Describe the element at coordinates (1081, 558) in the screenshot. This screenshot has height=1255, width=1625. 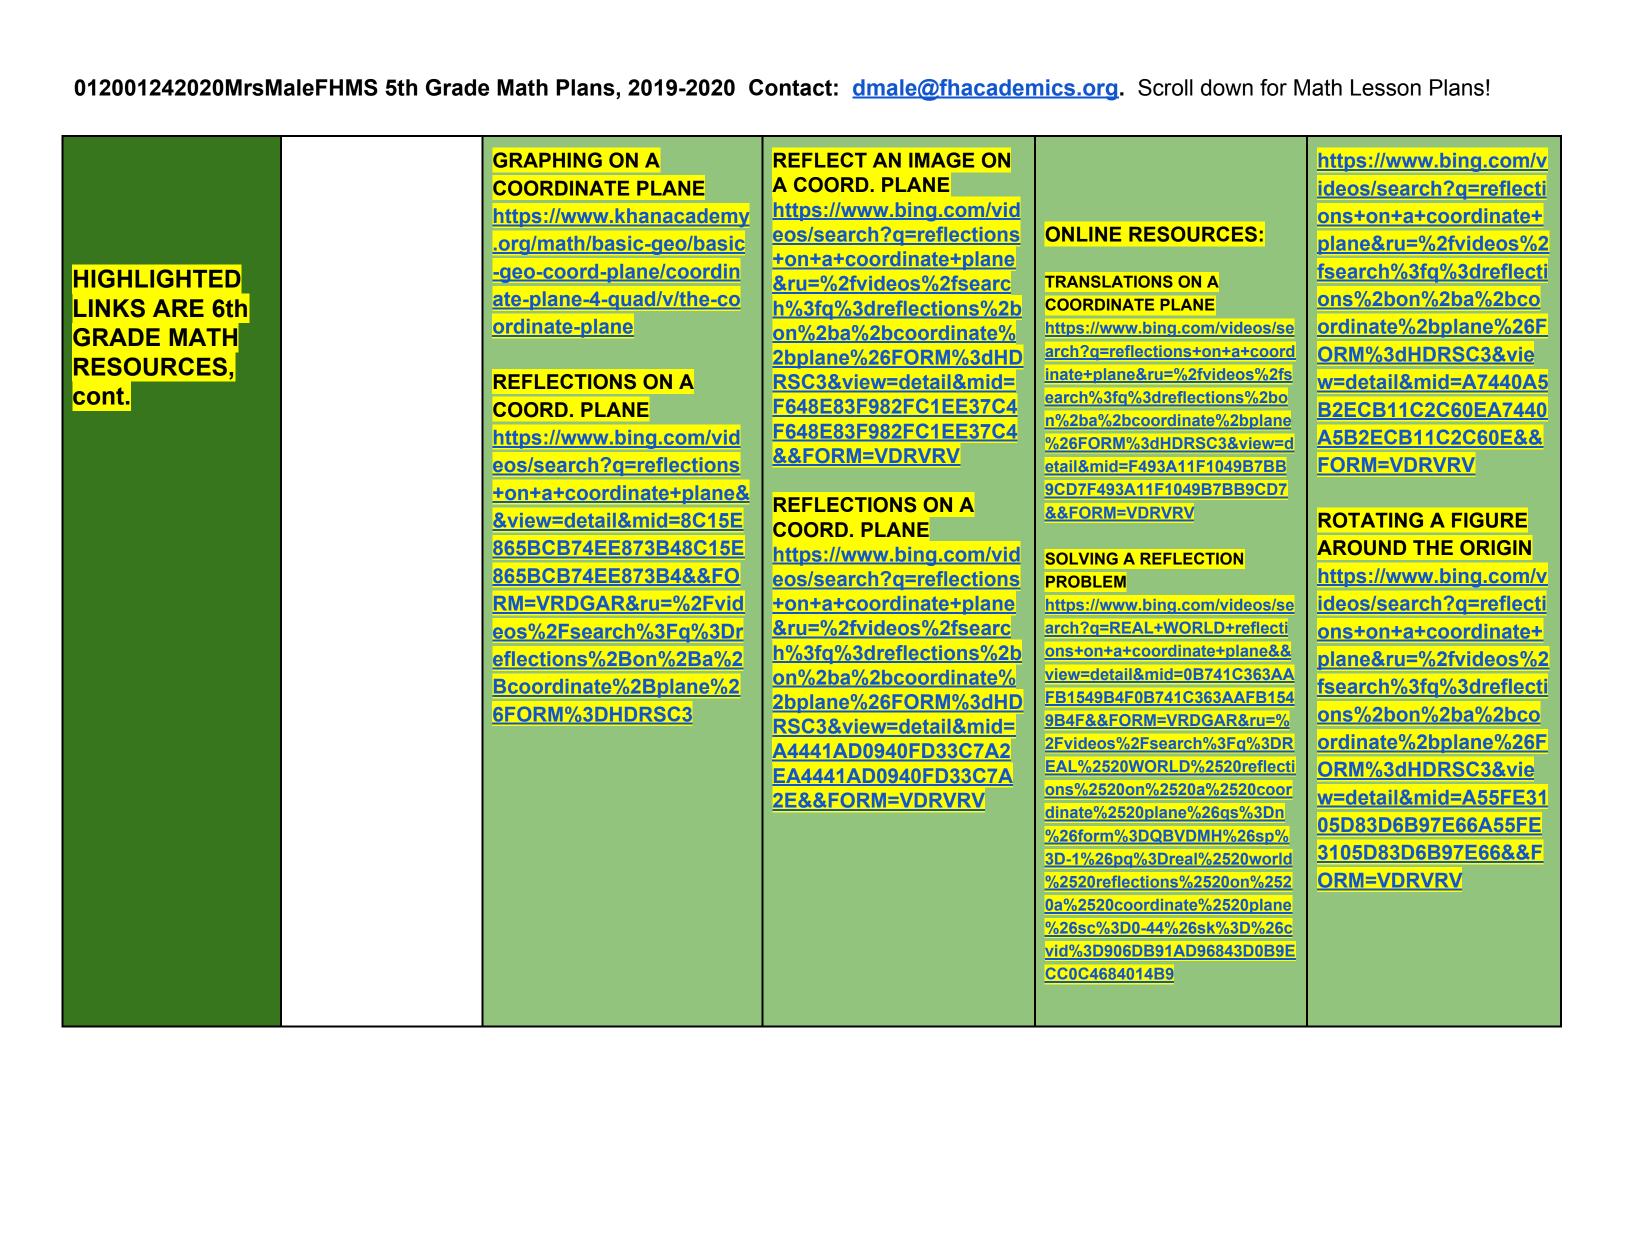
I see `SOLVING` at that location.
